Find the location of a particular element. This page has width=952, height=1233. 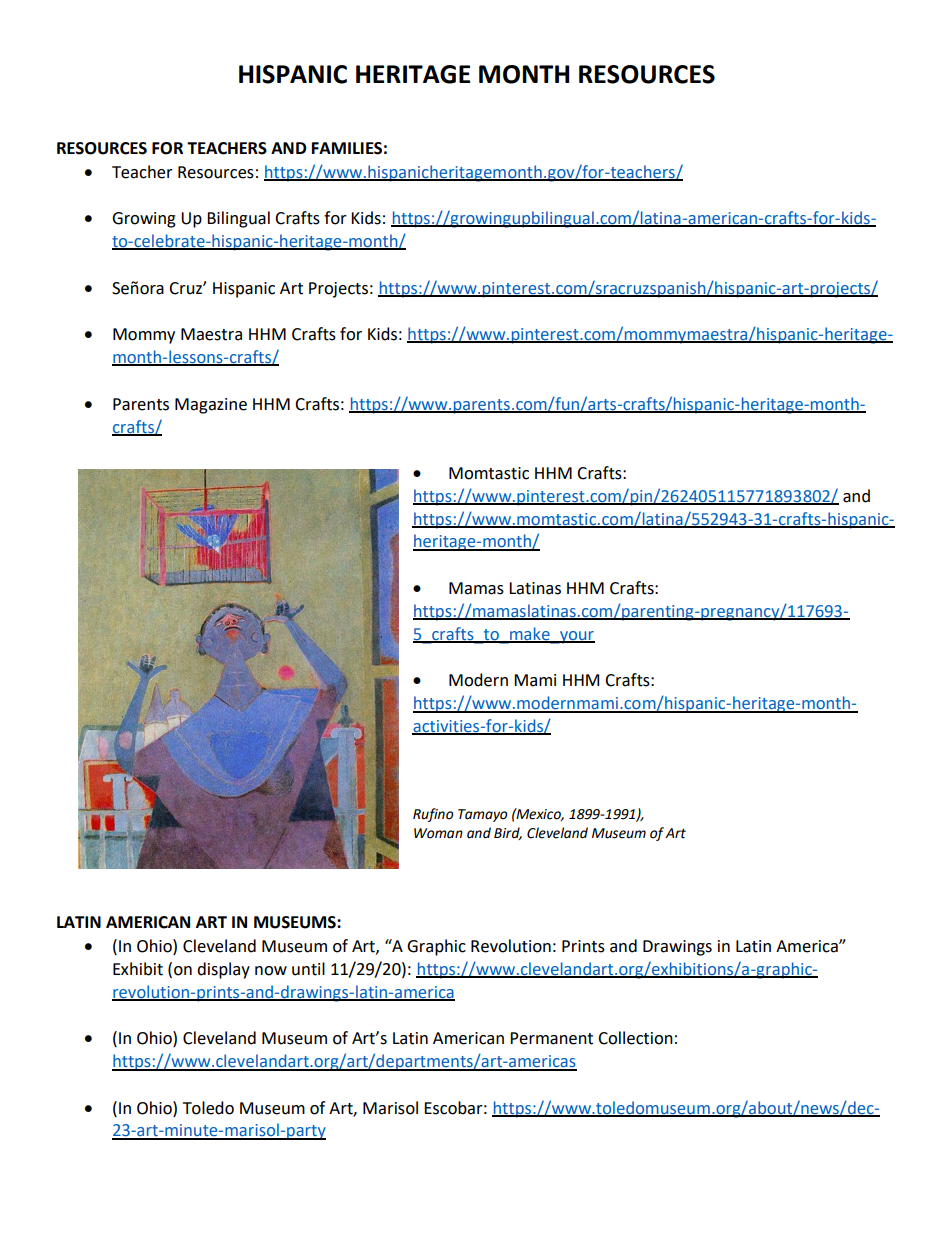

Magazine is located at coordinates (211, 406).
